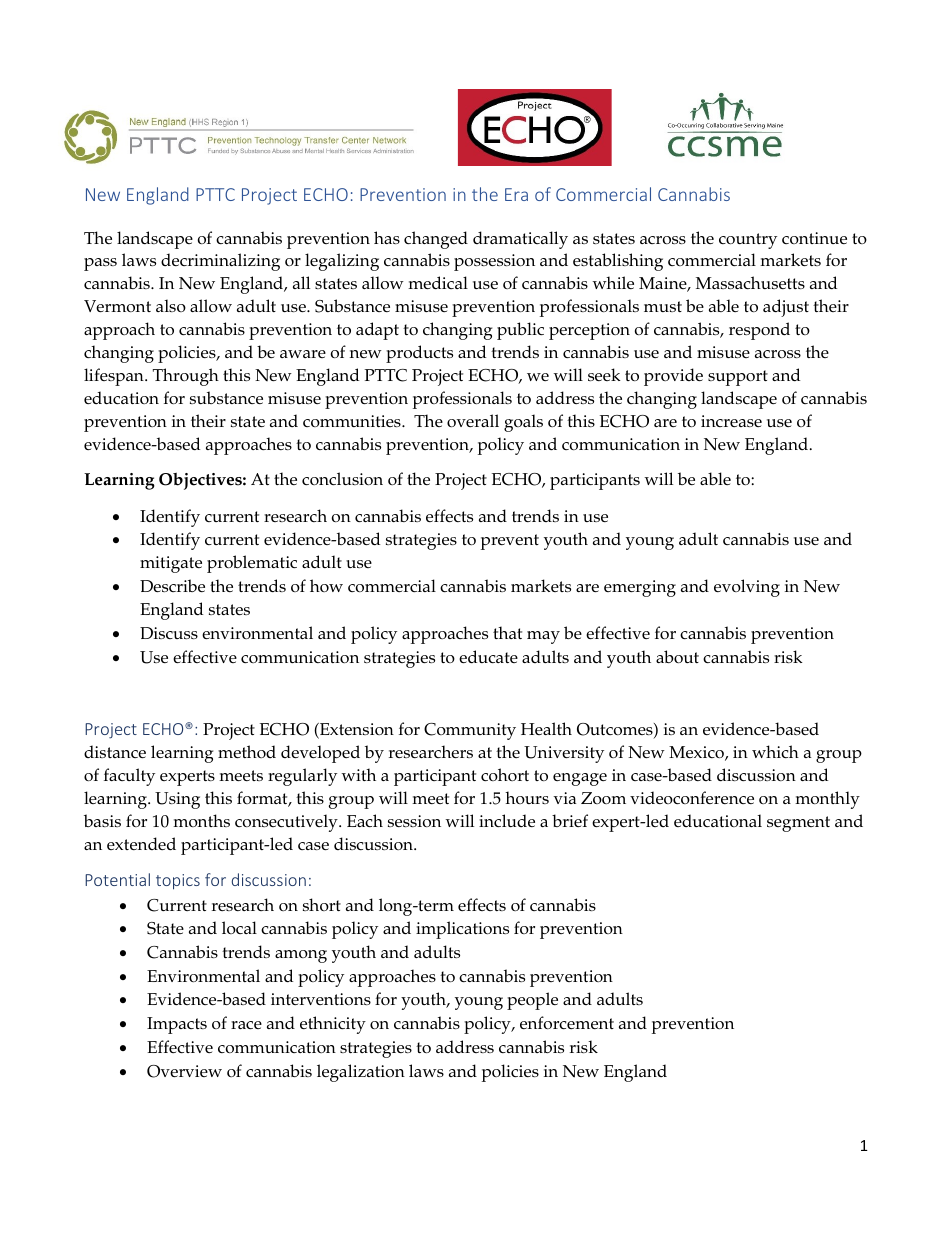  I want to click on enforcement, so click(567, 1022).
